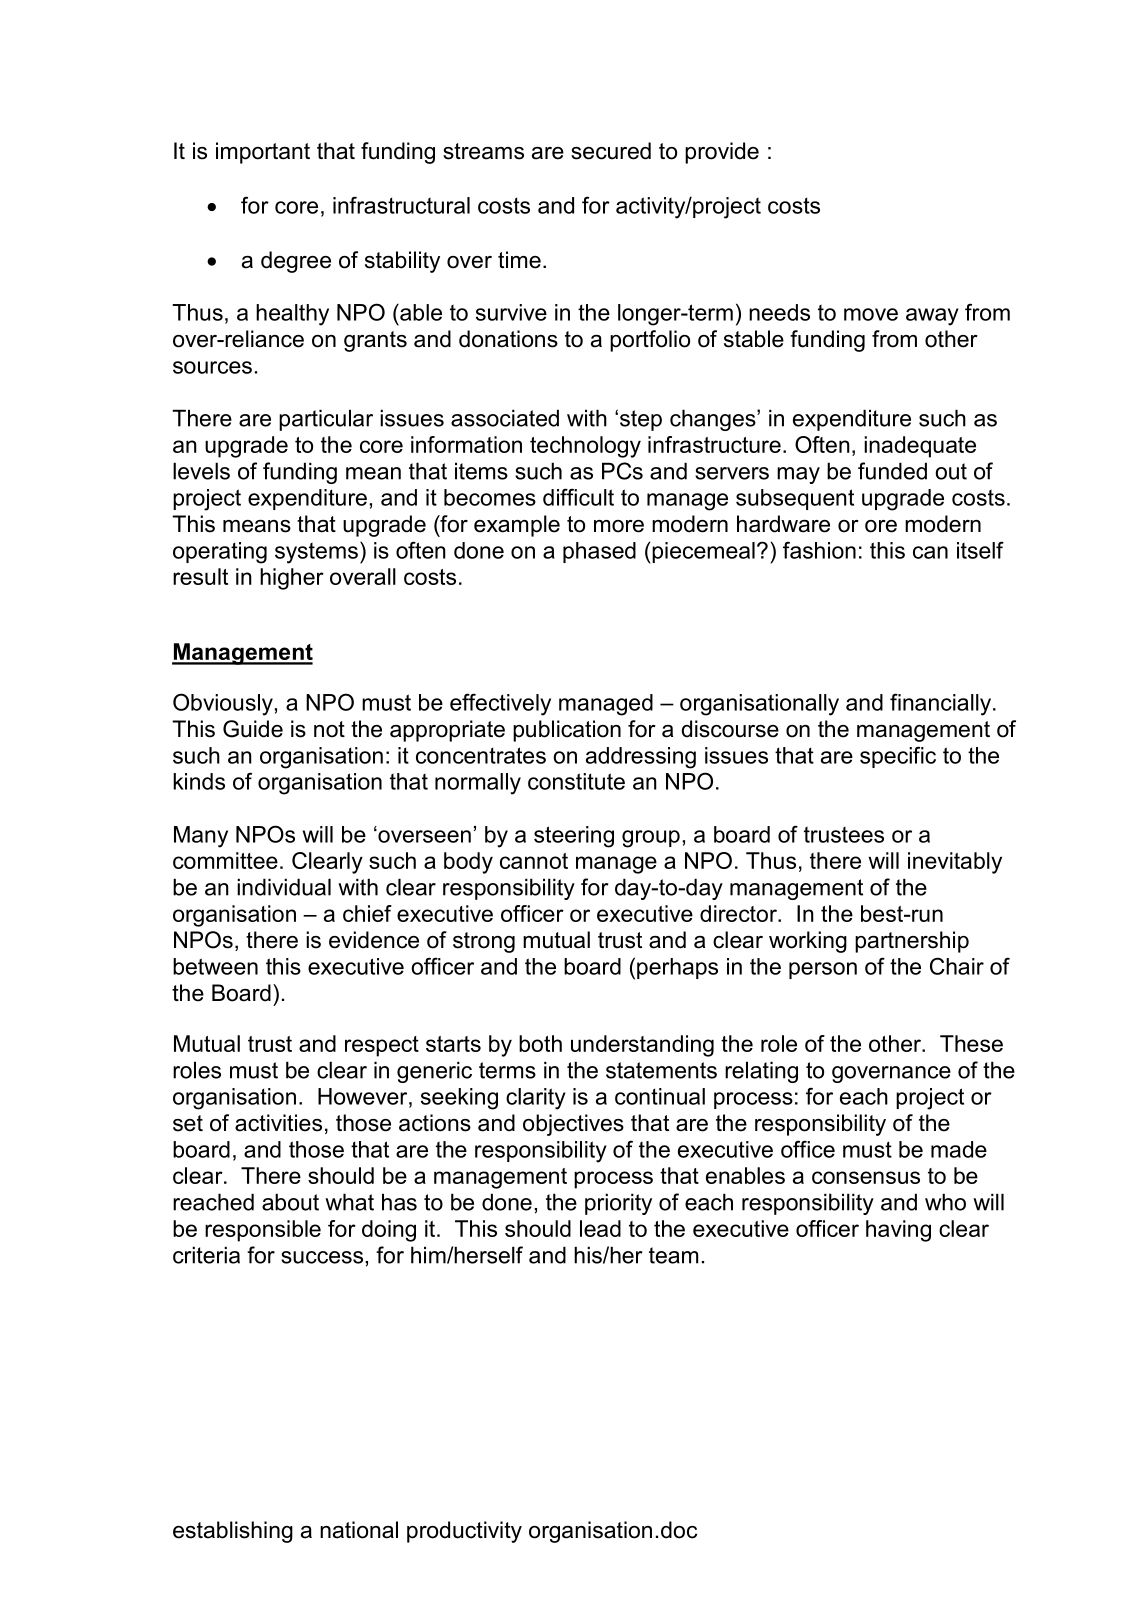  What do you see at coordinates (599, 552) in the screenshot?
I see `phased` at bounding box center [599, 552].
